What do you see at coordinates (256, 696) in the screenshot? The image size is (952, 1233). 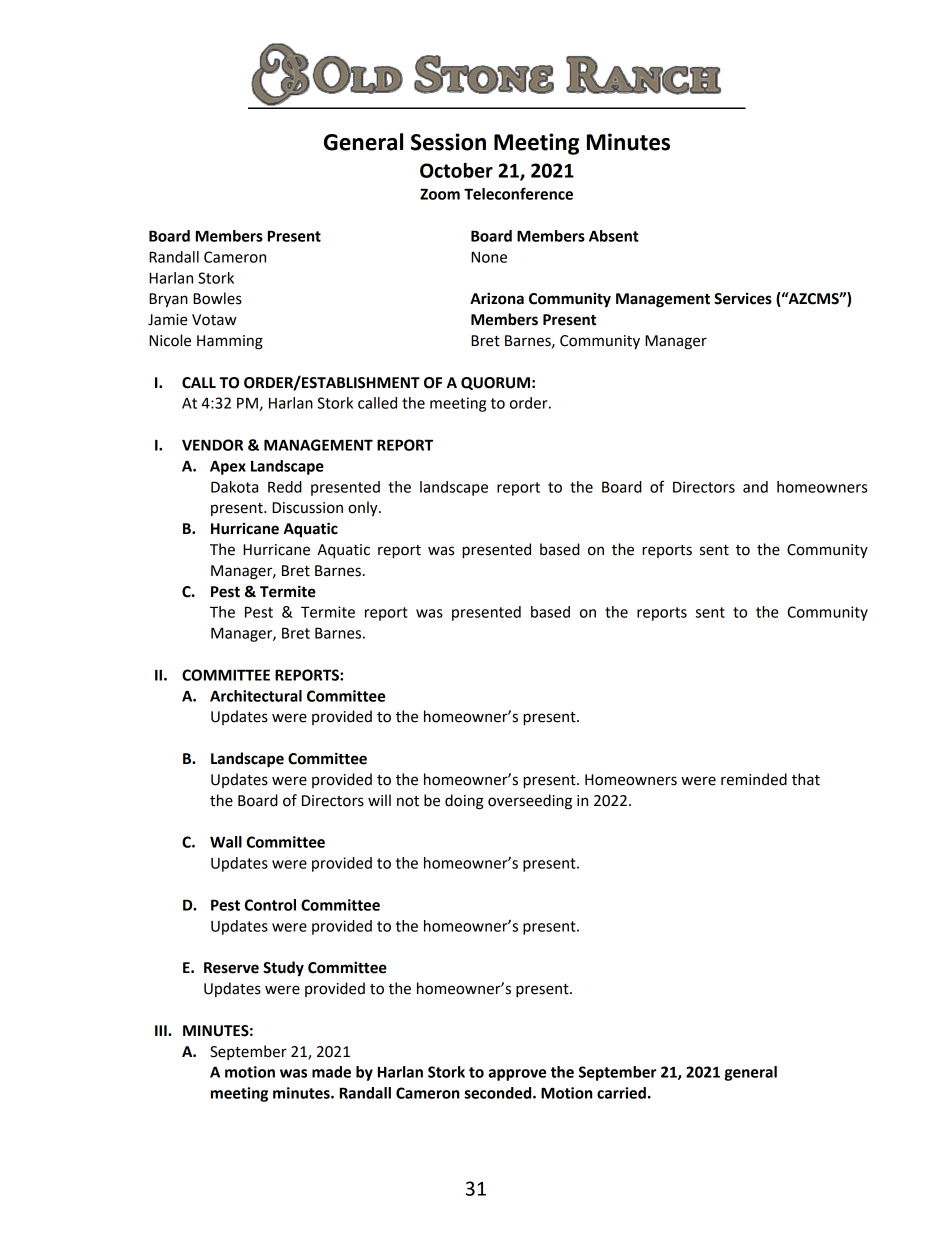 I see `Architectural` at bounding box center [256, 696].
